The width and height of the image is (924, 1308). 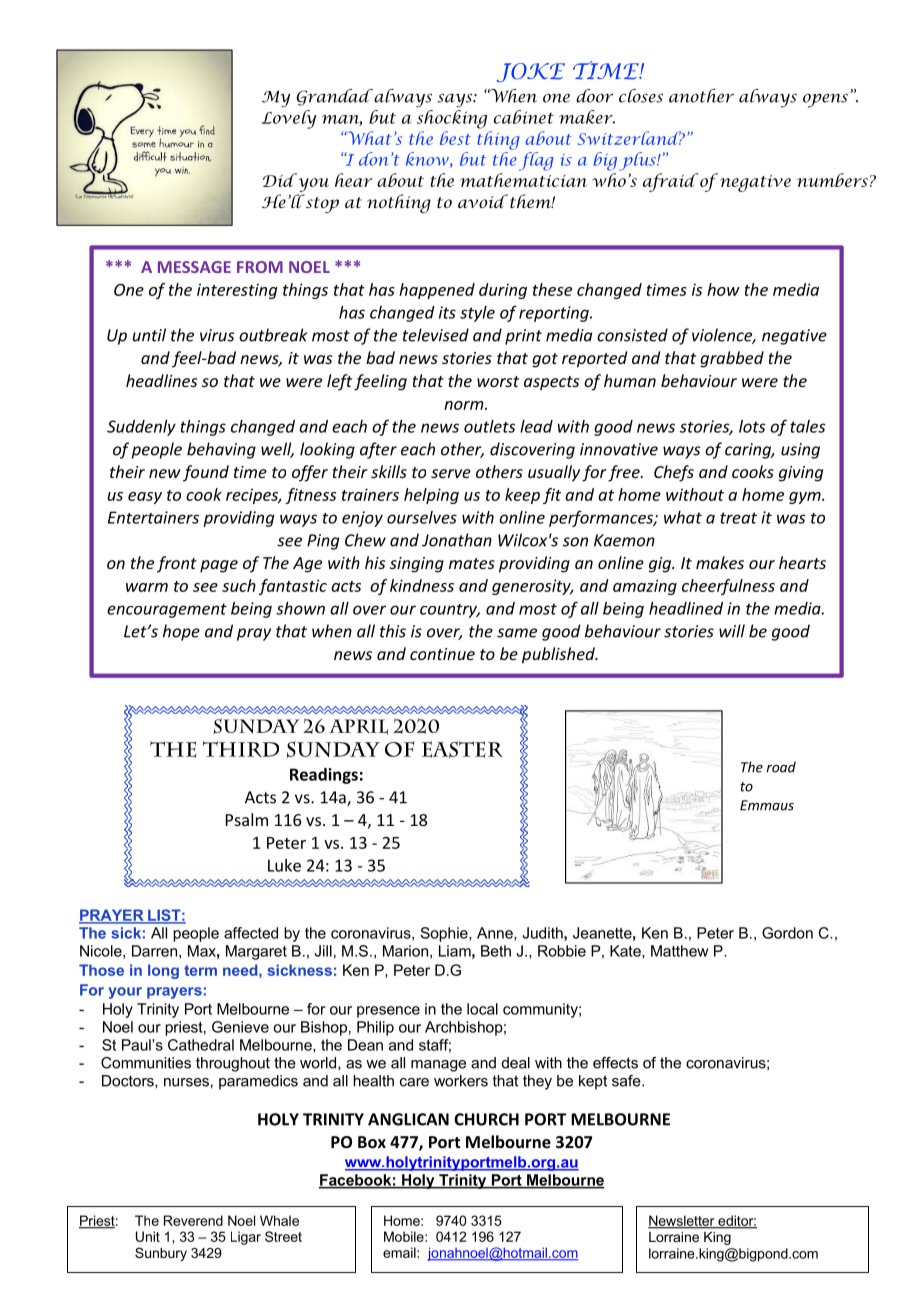 I want to click on best, so click(x=455, y=138).
